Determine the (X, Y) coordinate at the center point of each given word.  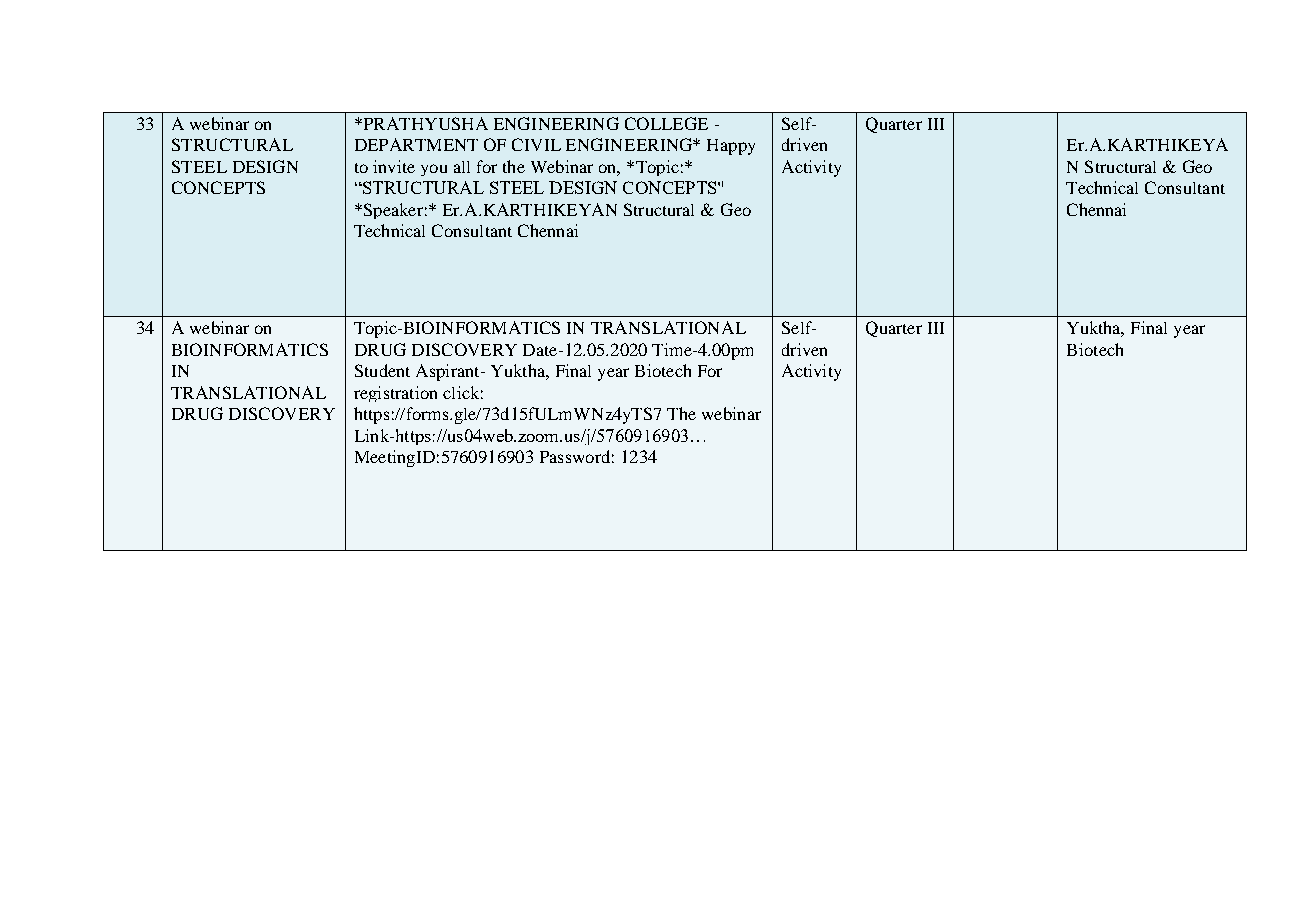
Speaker (392, 211)
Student (382, 370)
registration (395, 394)
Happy (731, 147)
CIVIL (536, 144)
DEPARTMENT (416, 144)
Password (575, 456)
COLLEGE (666, 123)
